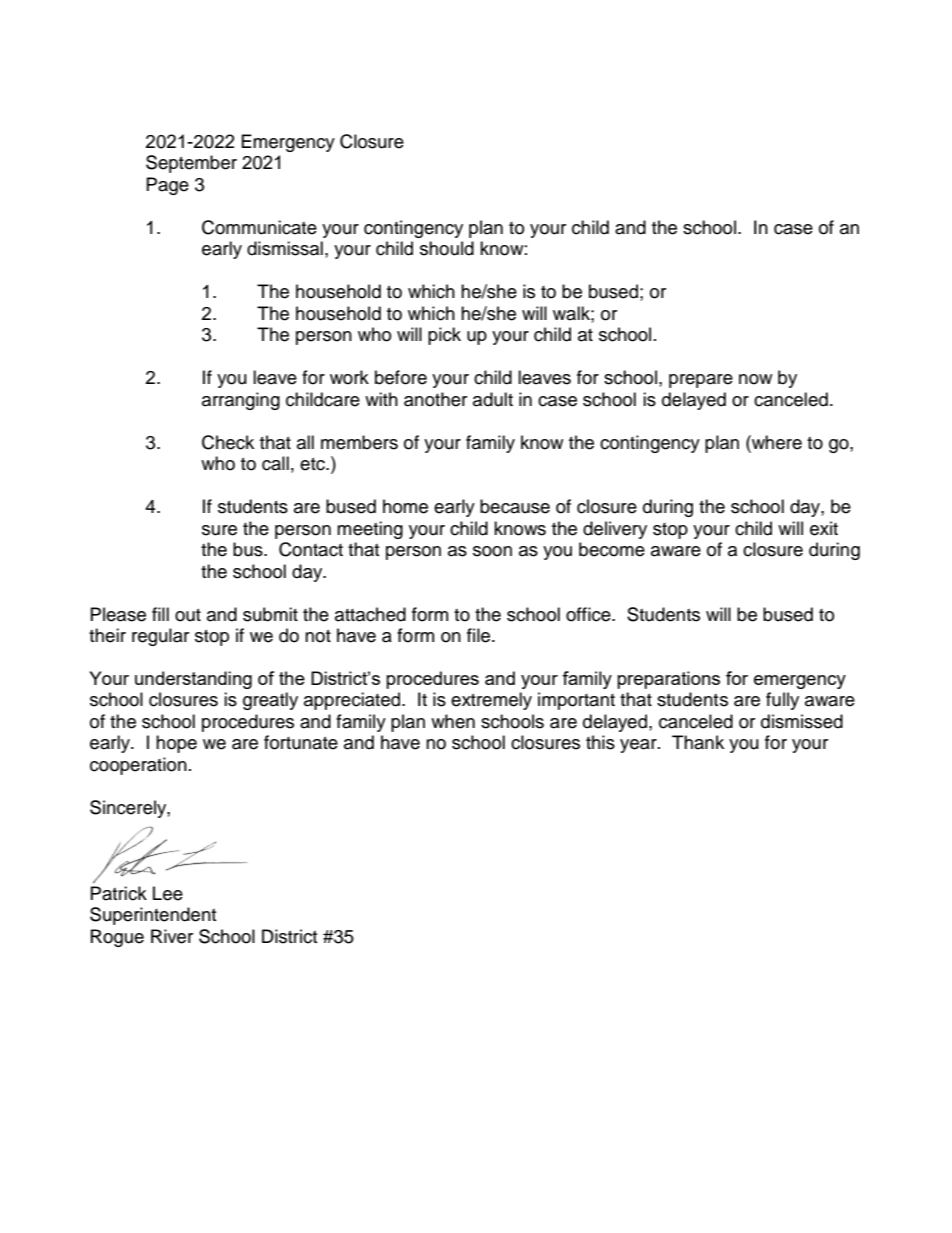 The image size is (952, 1233). What do you see at coordinates (701, 381) in the screenshot?
I see `prepare` at bounding box center [701, 381].
